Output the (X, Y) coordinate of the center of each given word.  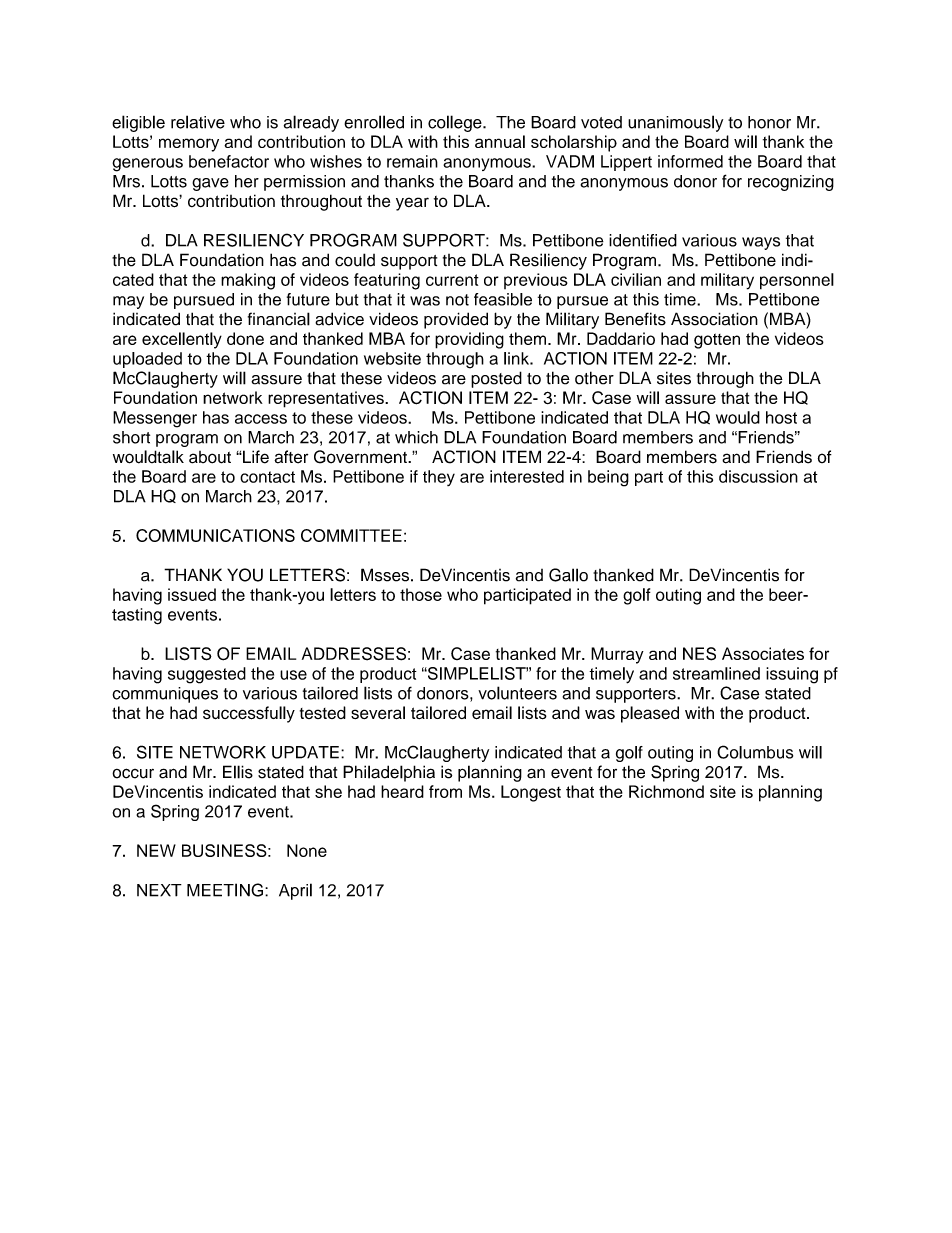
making (248, 281)
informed (690, 161)
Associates (763, 653)
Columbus (755, 752)
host (781, 417)
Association (714, 319)
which (416, 437)
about (210, 457)
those (421, 594)
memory (189, 145)
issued (192, 594)
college (456, 123)
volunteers (517, 693)
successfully (249, 714)
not (457, 300)
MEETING (225, 890)
